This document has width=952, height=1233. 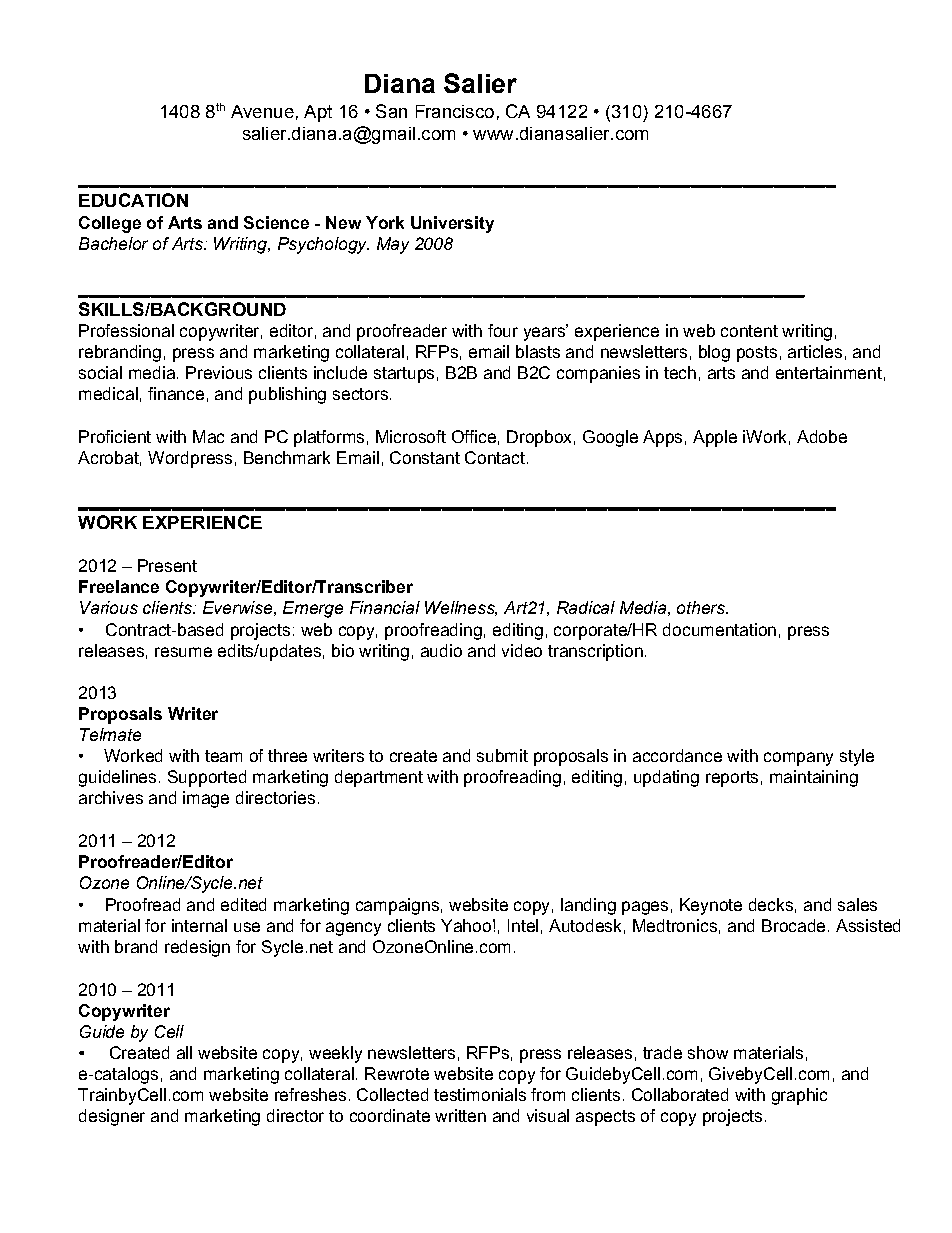 I want to click on Avenue, so click(x=262, y=111).
